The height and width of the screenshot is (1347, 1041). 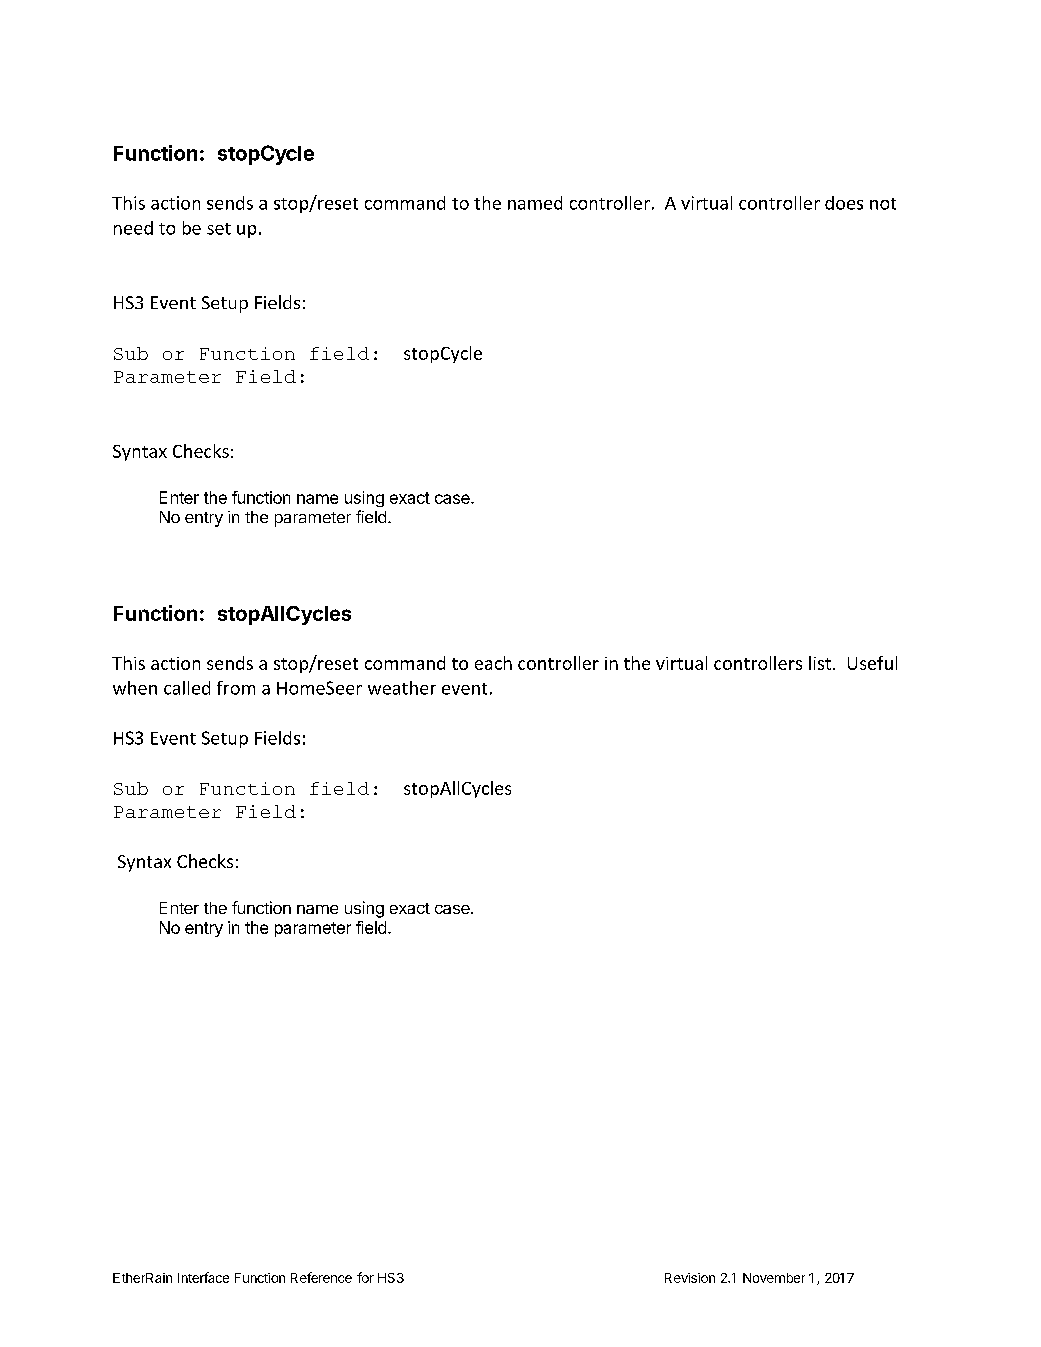 I want to click on for, so click(x=365, y=1277).
